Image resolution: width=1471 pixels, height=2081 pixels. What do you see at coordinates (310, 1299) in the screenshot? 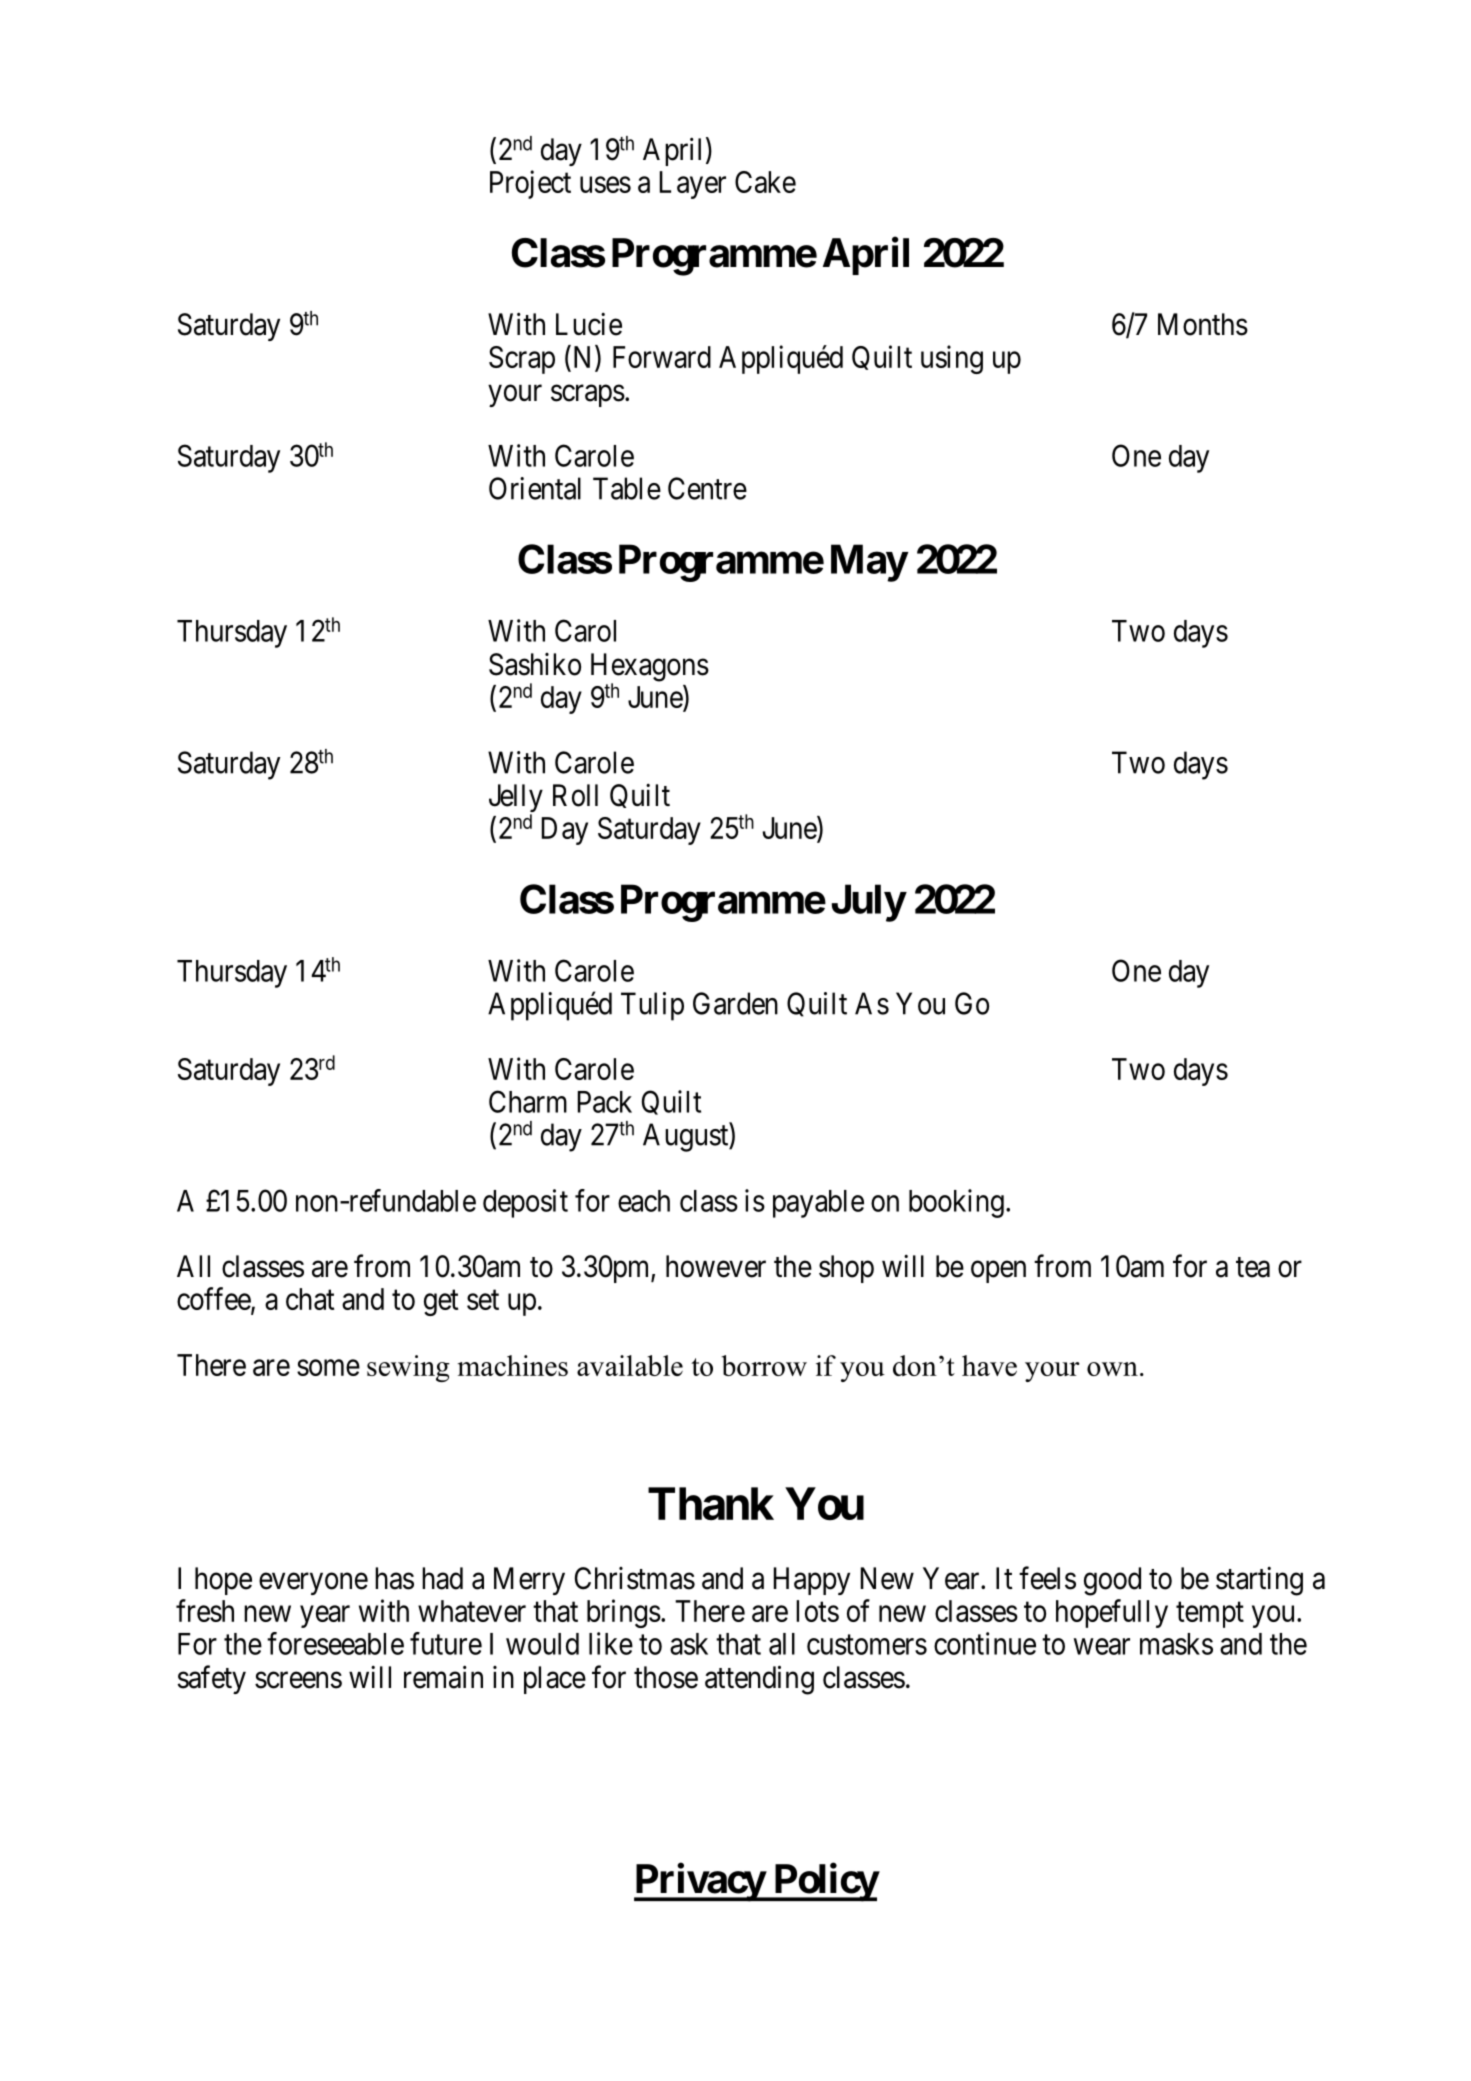
I see `chat` at bounding box center [310, 1299].
